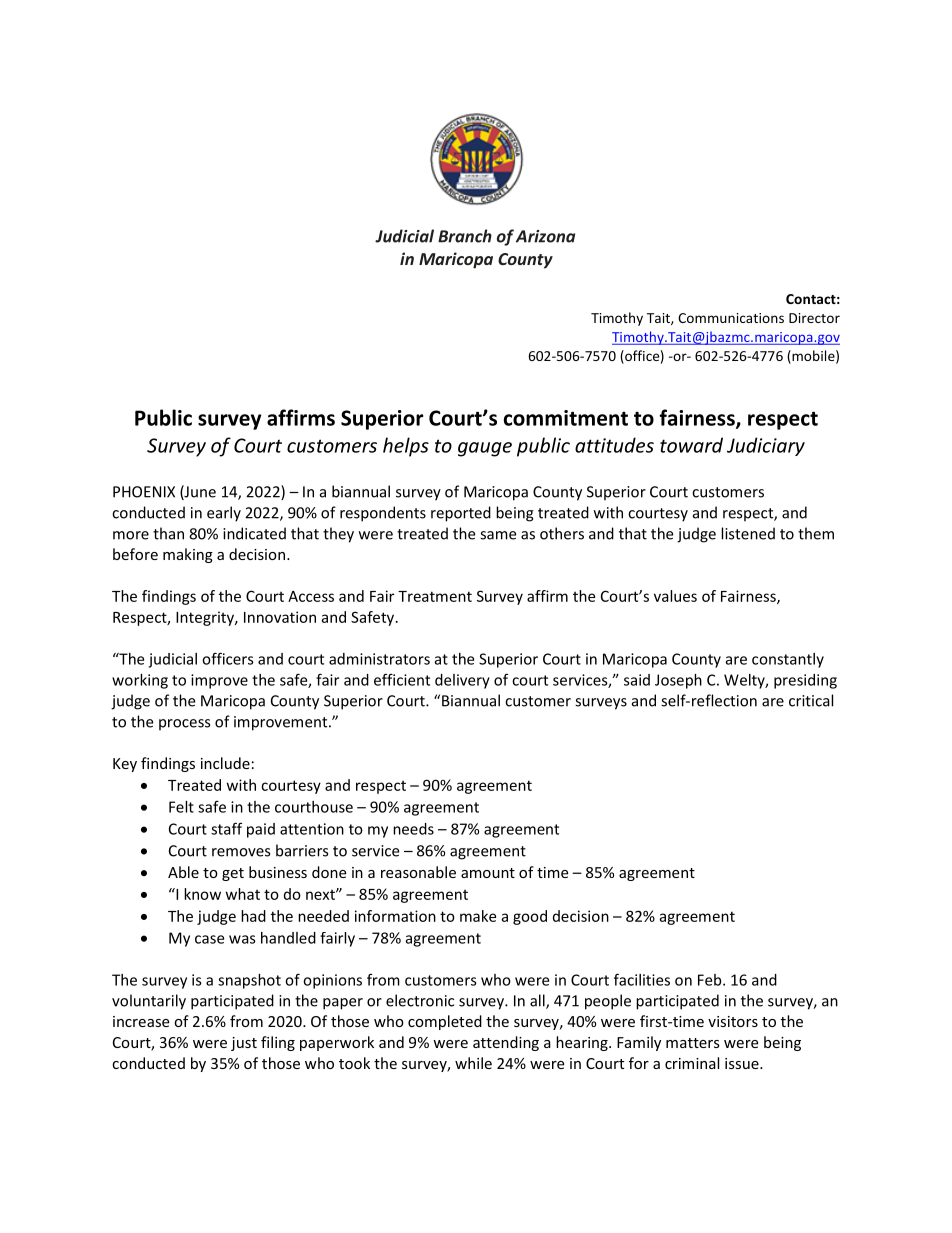 This image has width=952, height=1233. I want to click on Communications, so click(731, 318).
